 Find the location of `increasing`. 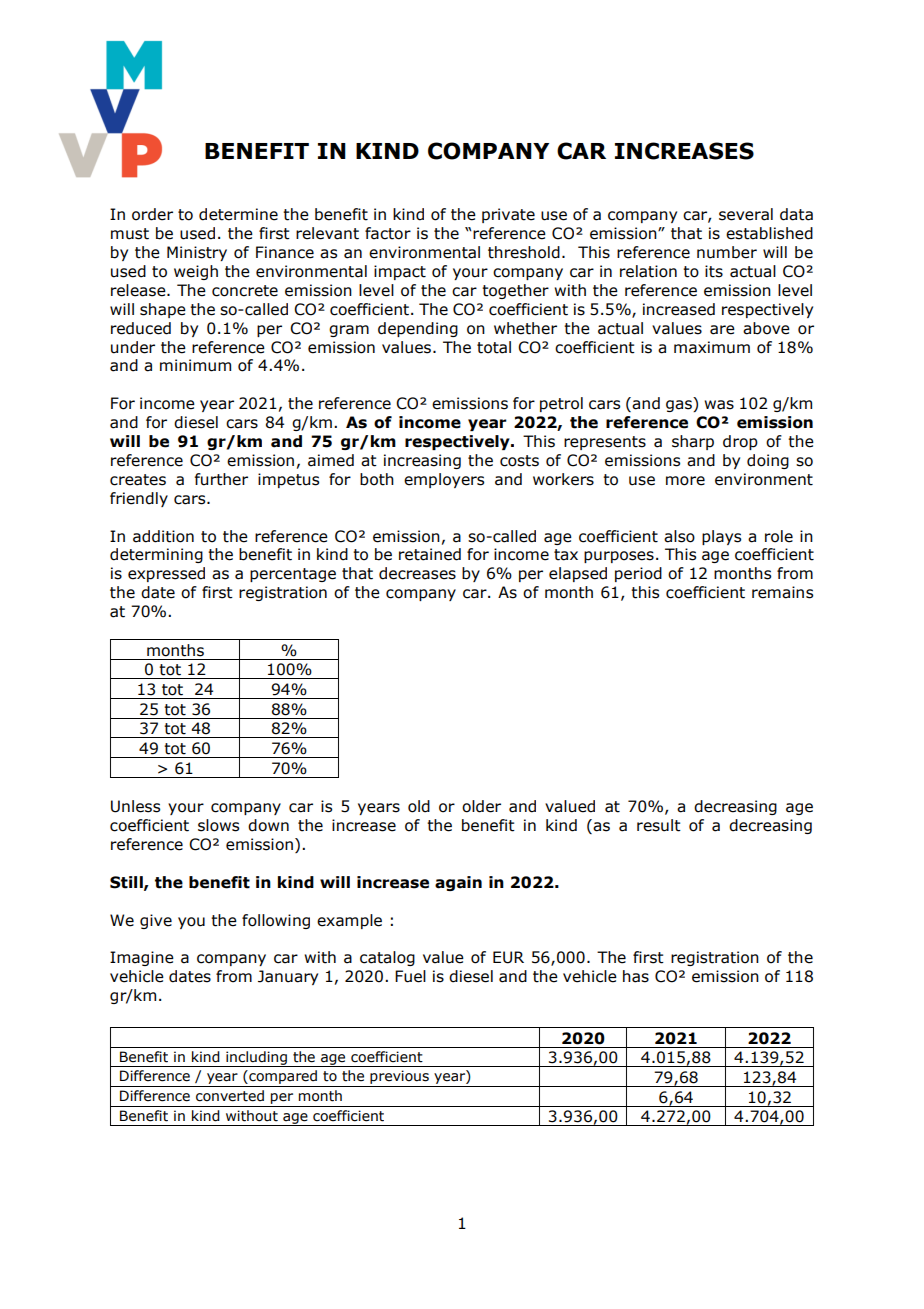

increasing is located at coordinates (422, 461).
